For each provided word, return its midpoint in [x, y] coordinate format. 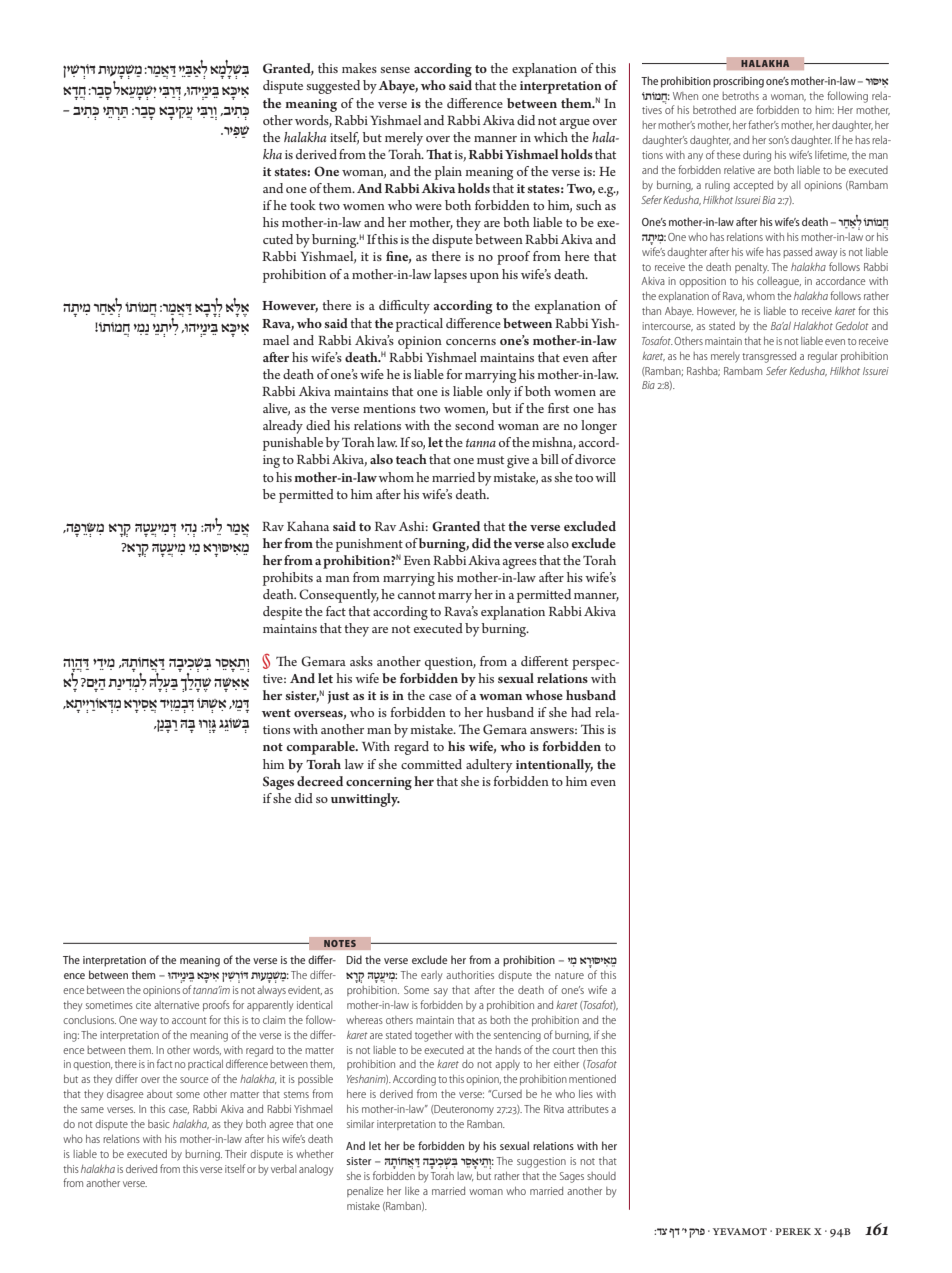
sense [395, 70]
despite [282, 613]
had [581, 712]
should [601, 1176]
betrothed [714, 110]
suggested [333, 87]
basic [158, 1124]
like [412, 1191]
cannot [417, 595]
